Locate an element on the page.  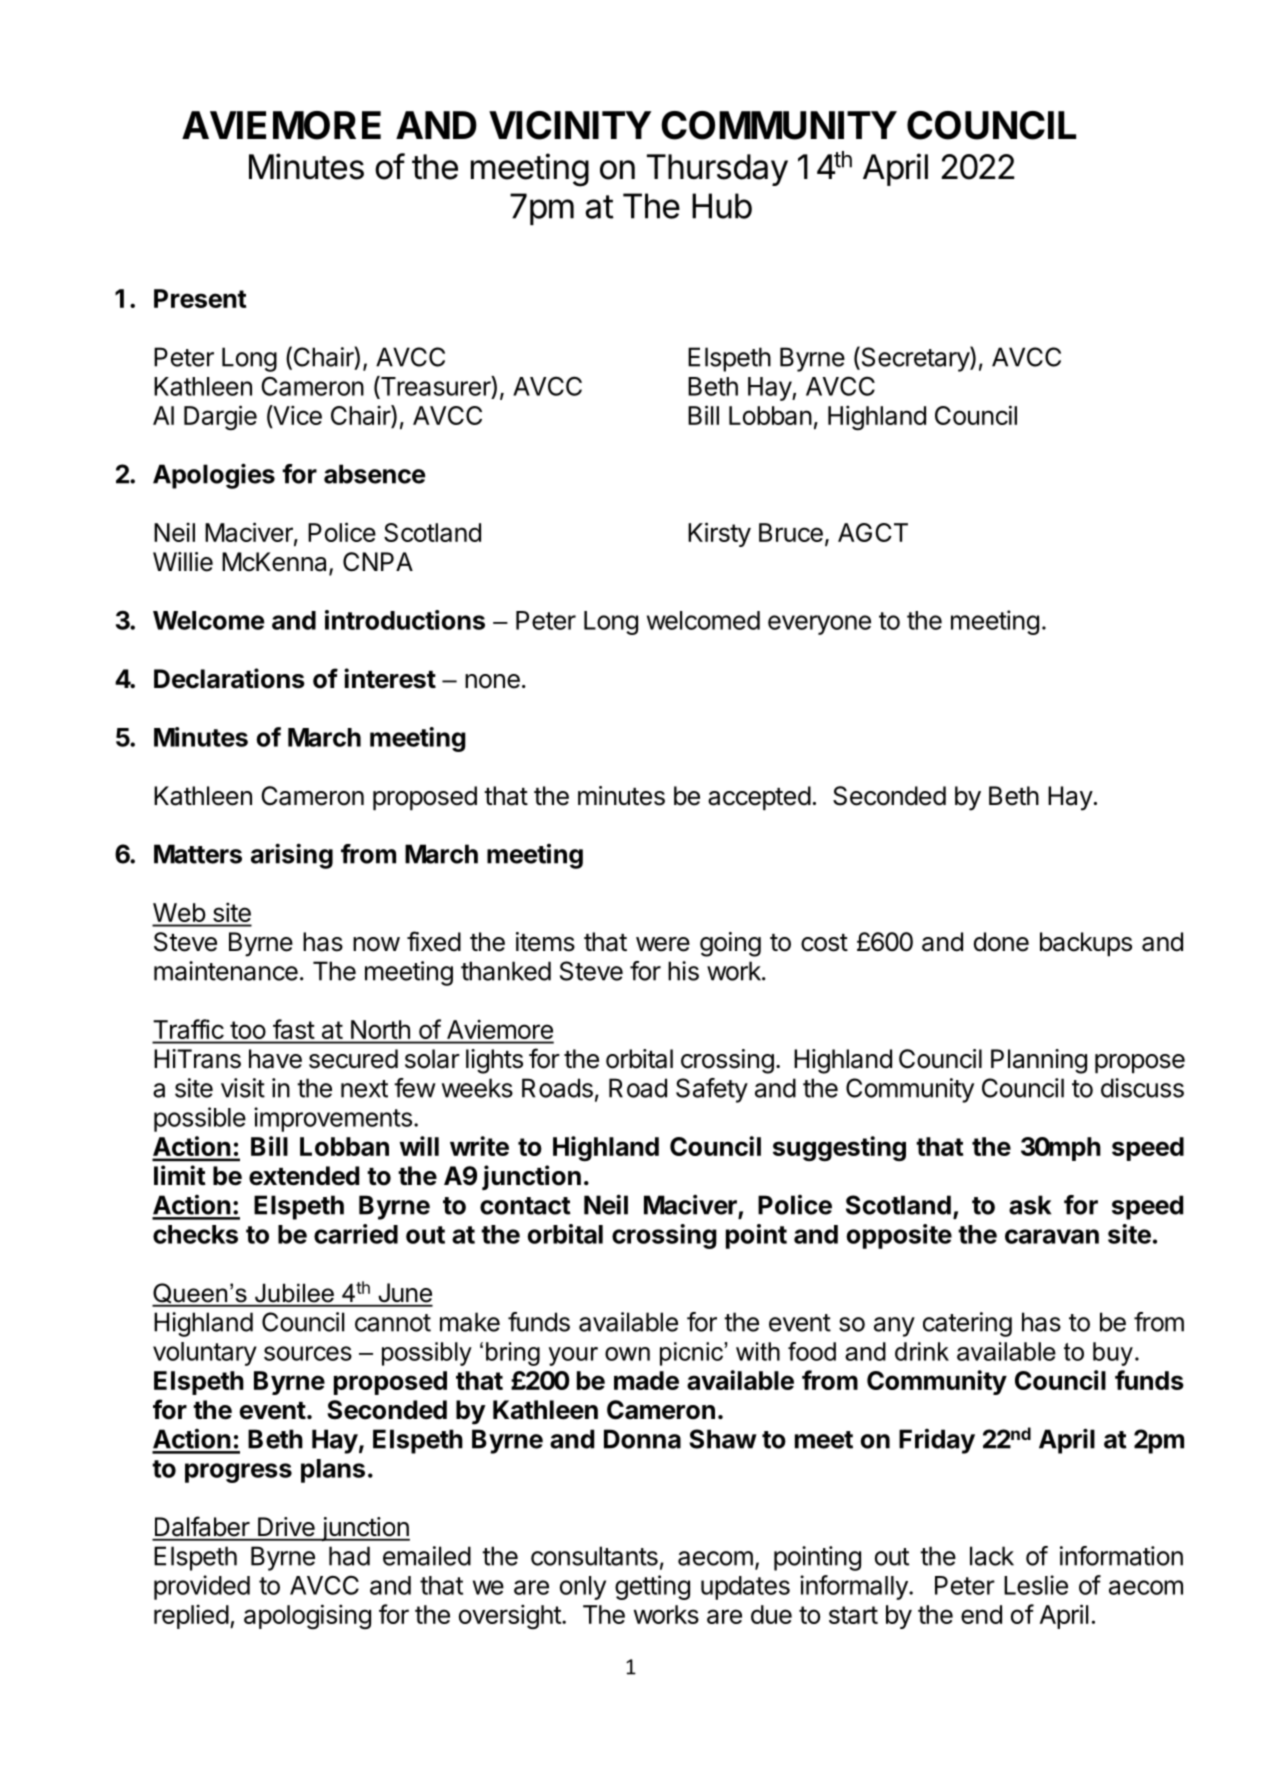
Thursday is located at coordinates (717, 170).
